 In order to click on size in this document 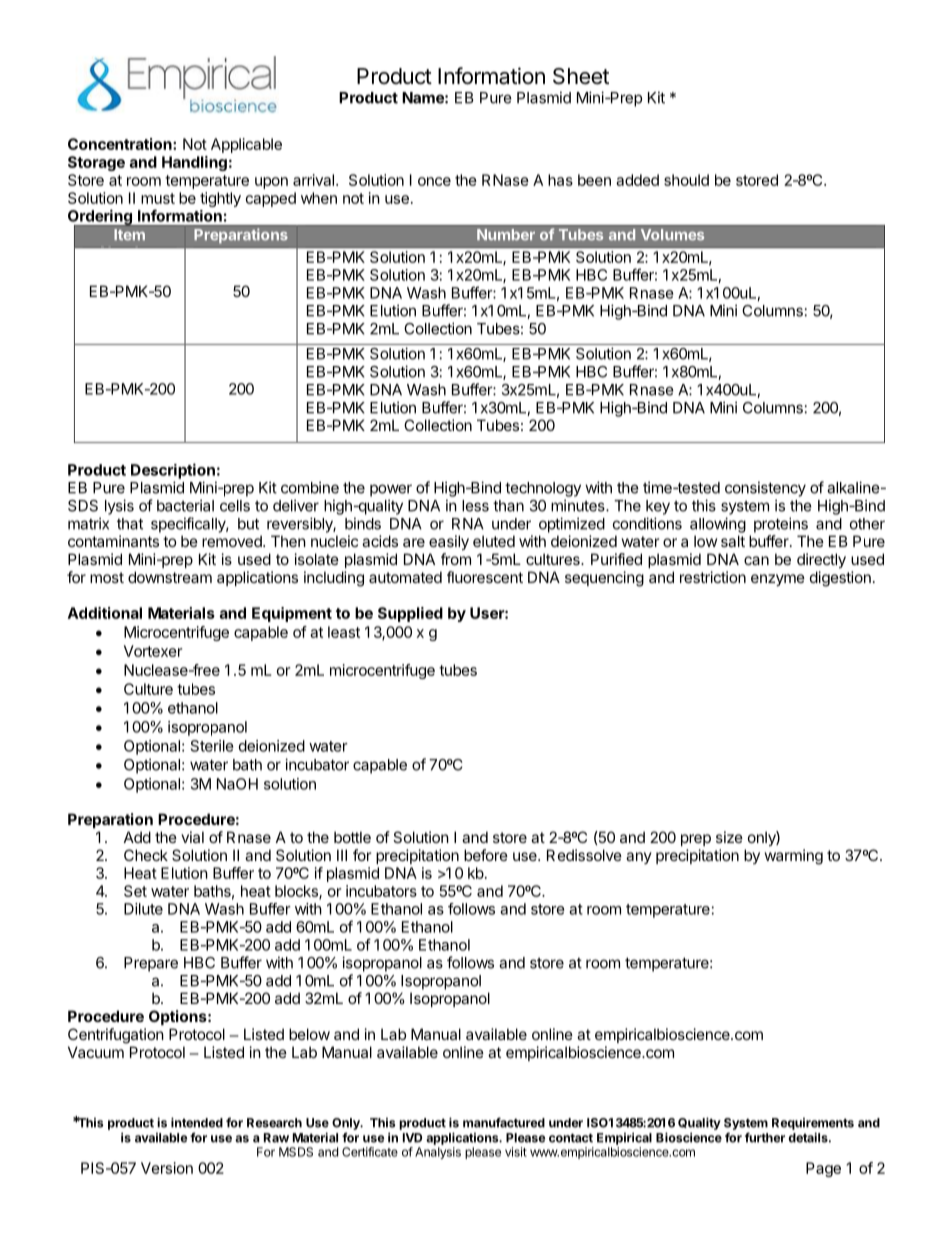, I will do `click(729, 837)`.
